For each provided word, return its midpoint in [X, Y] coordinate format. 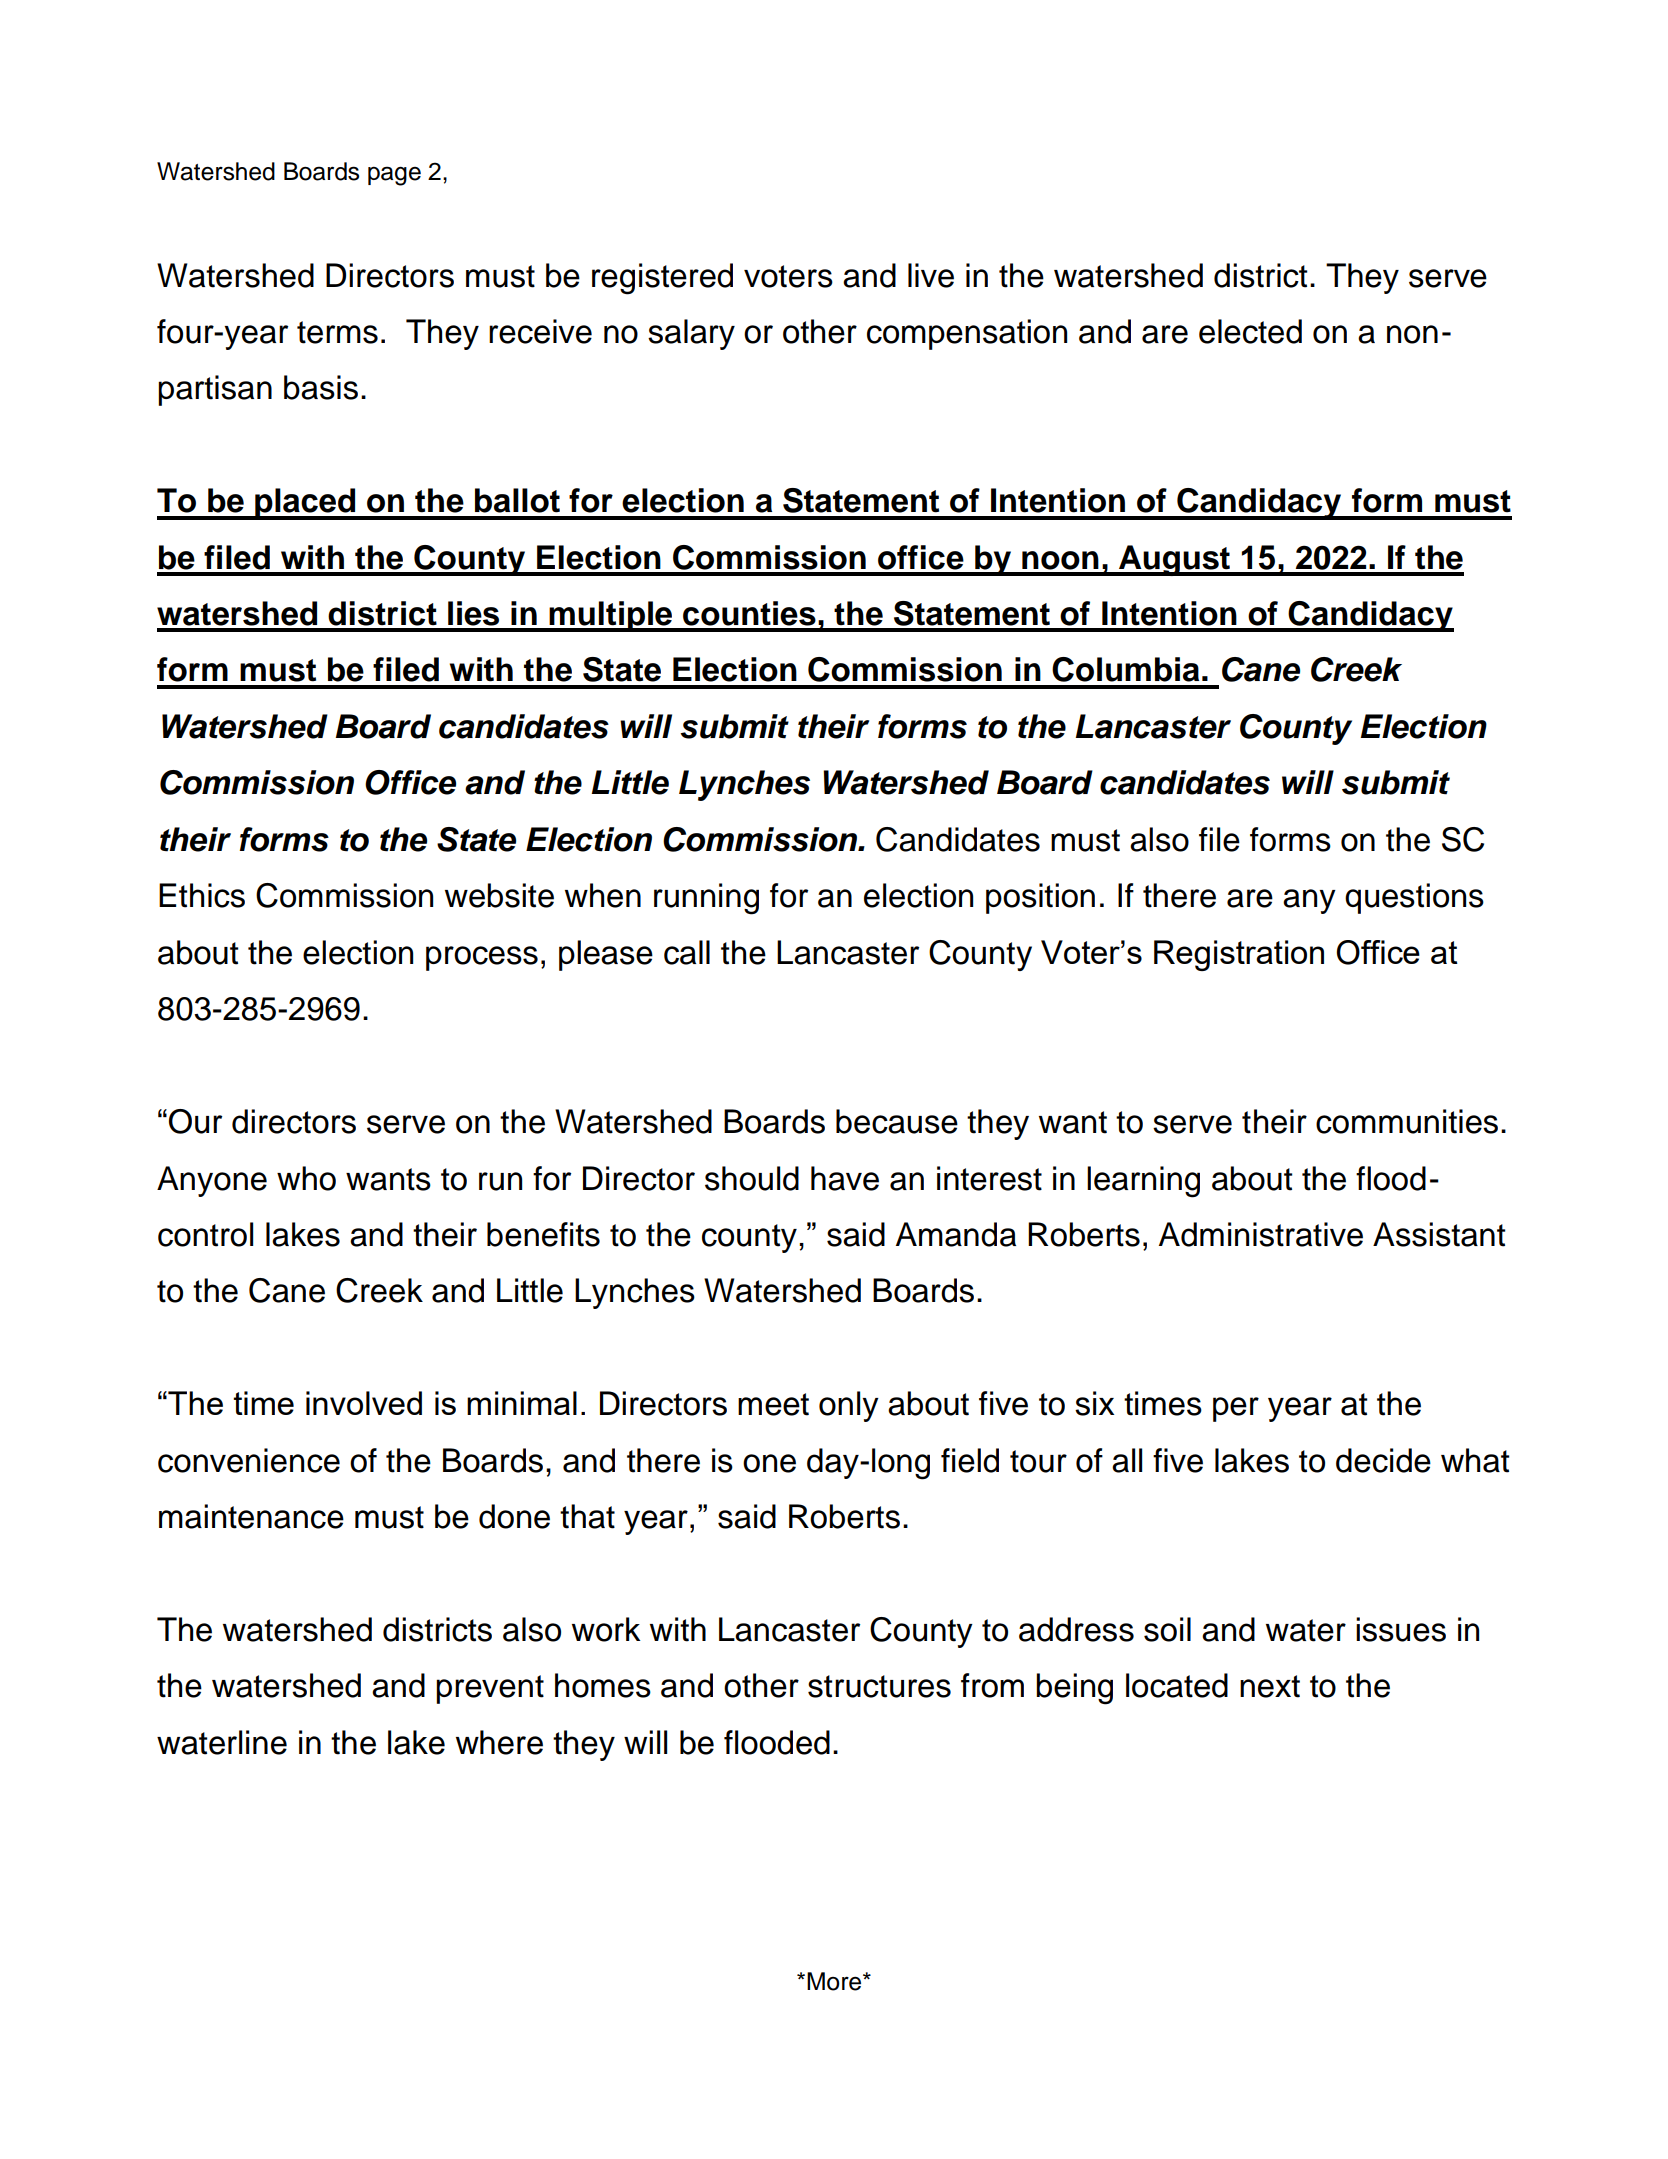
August [1175, 560]
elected [1250, 331]
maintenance [251, 1516]
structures [879, 1686]
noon [1060, 560]
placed [305, 504]
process [482, 958]
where [499, 1742]
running [706, 899]
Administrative [1261, 1234]
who [306, 1178]
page [394, 176]
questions [1414, 898]
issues [1401, 1629]
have [845, 1178]
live [931, 275]
